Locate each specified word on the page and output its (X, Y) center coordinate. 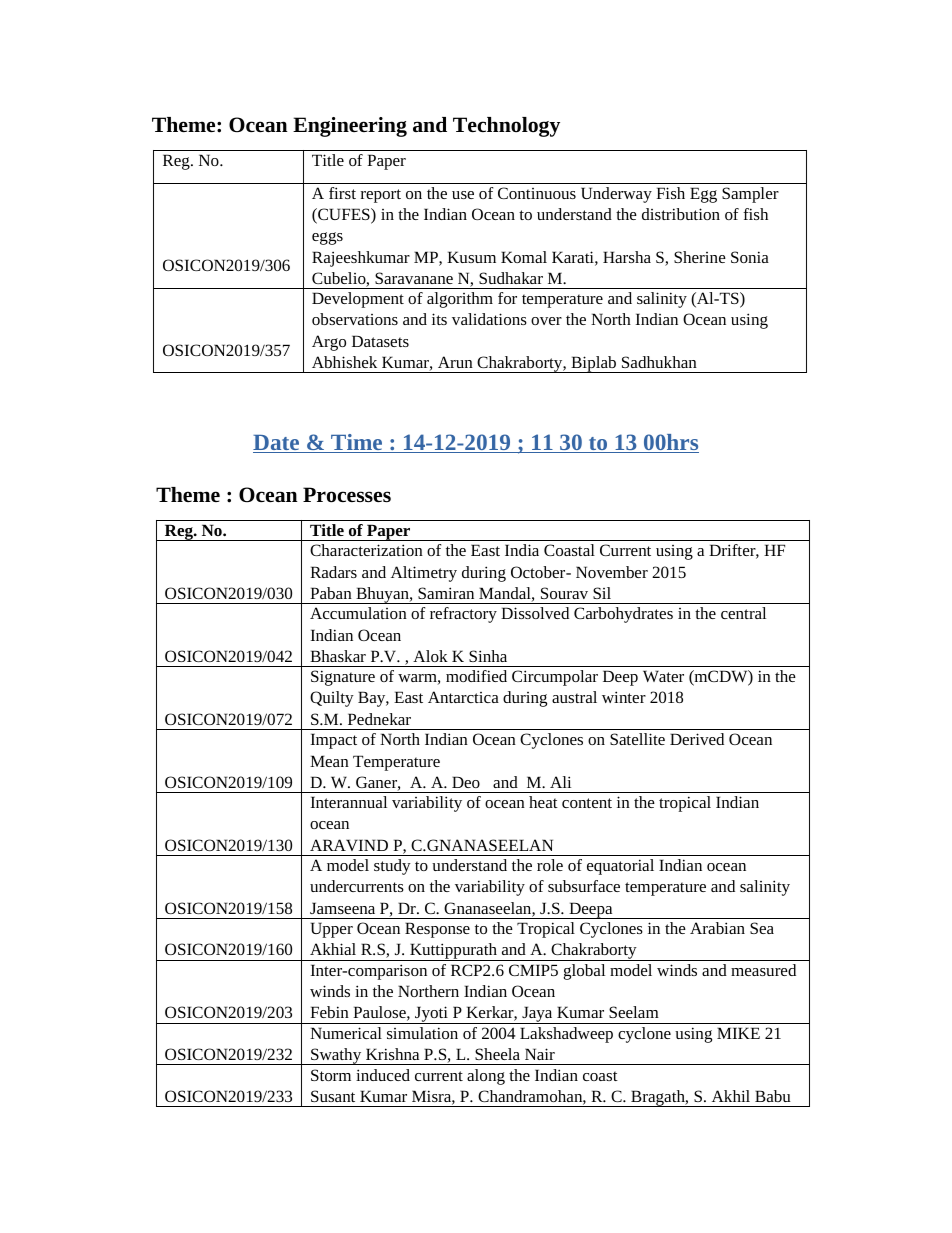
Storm (331, 1075)
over (546, 321)
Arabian (717, 928)
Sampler (750, 195)
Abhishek (344, 362)
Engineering (350, 127)
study (392, 867)
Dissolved (535, 613)
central (743, 613)
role (550, 865)
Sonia (750, 257)
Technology (506, 127)
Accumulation (358, 613)
